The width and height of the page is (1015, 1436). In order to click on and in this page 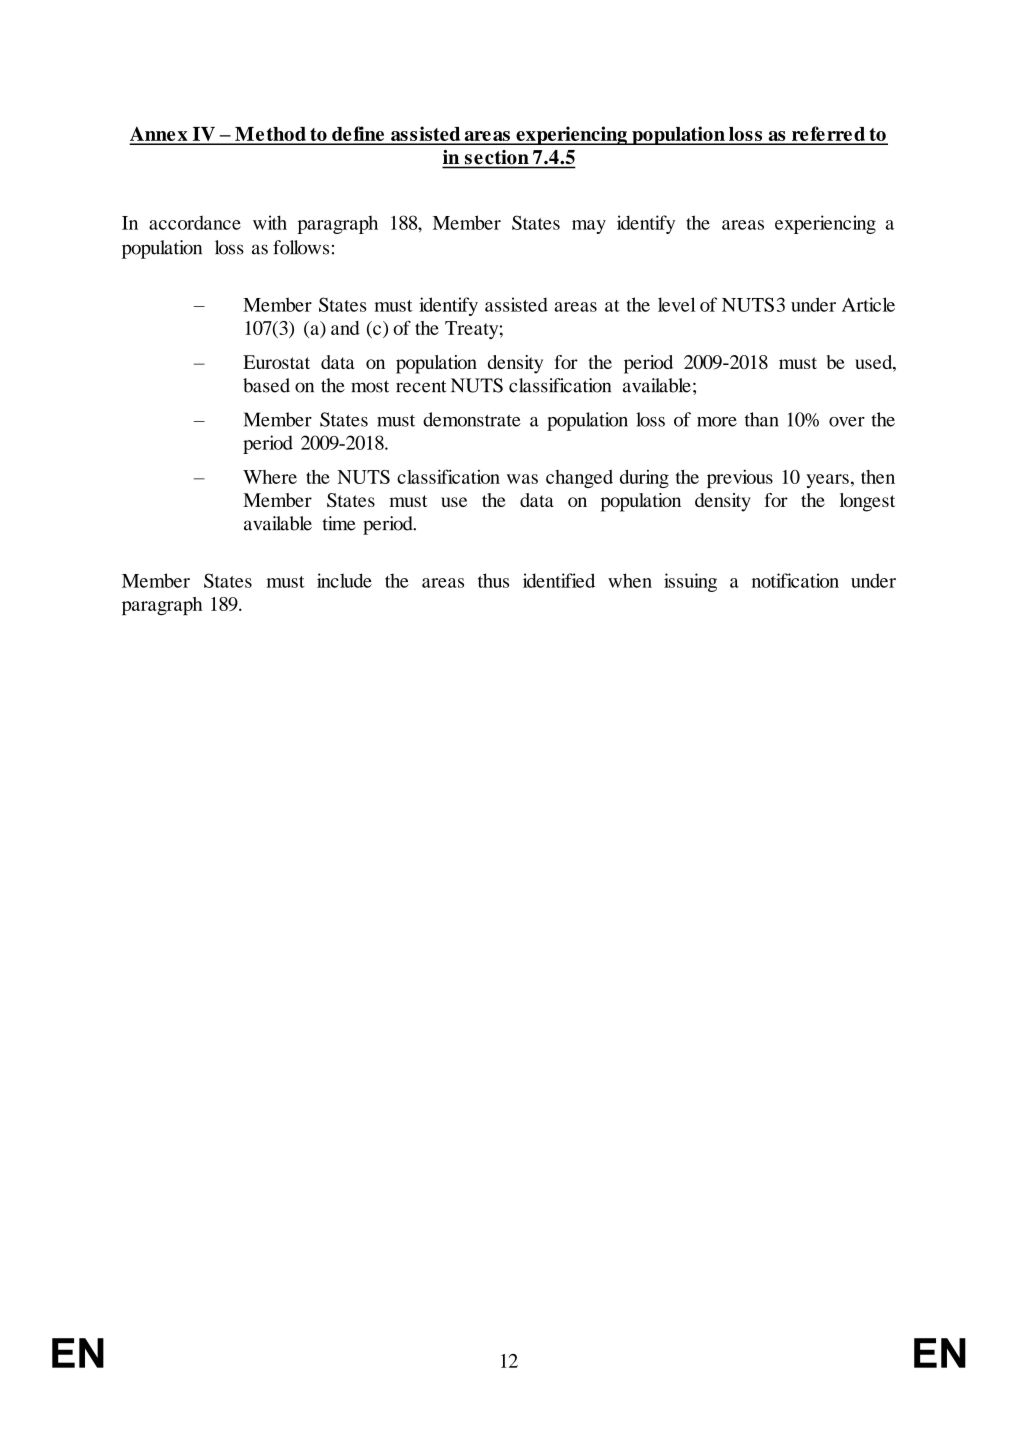, I will do `click(345, 328)`.
